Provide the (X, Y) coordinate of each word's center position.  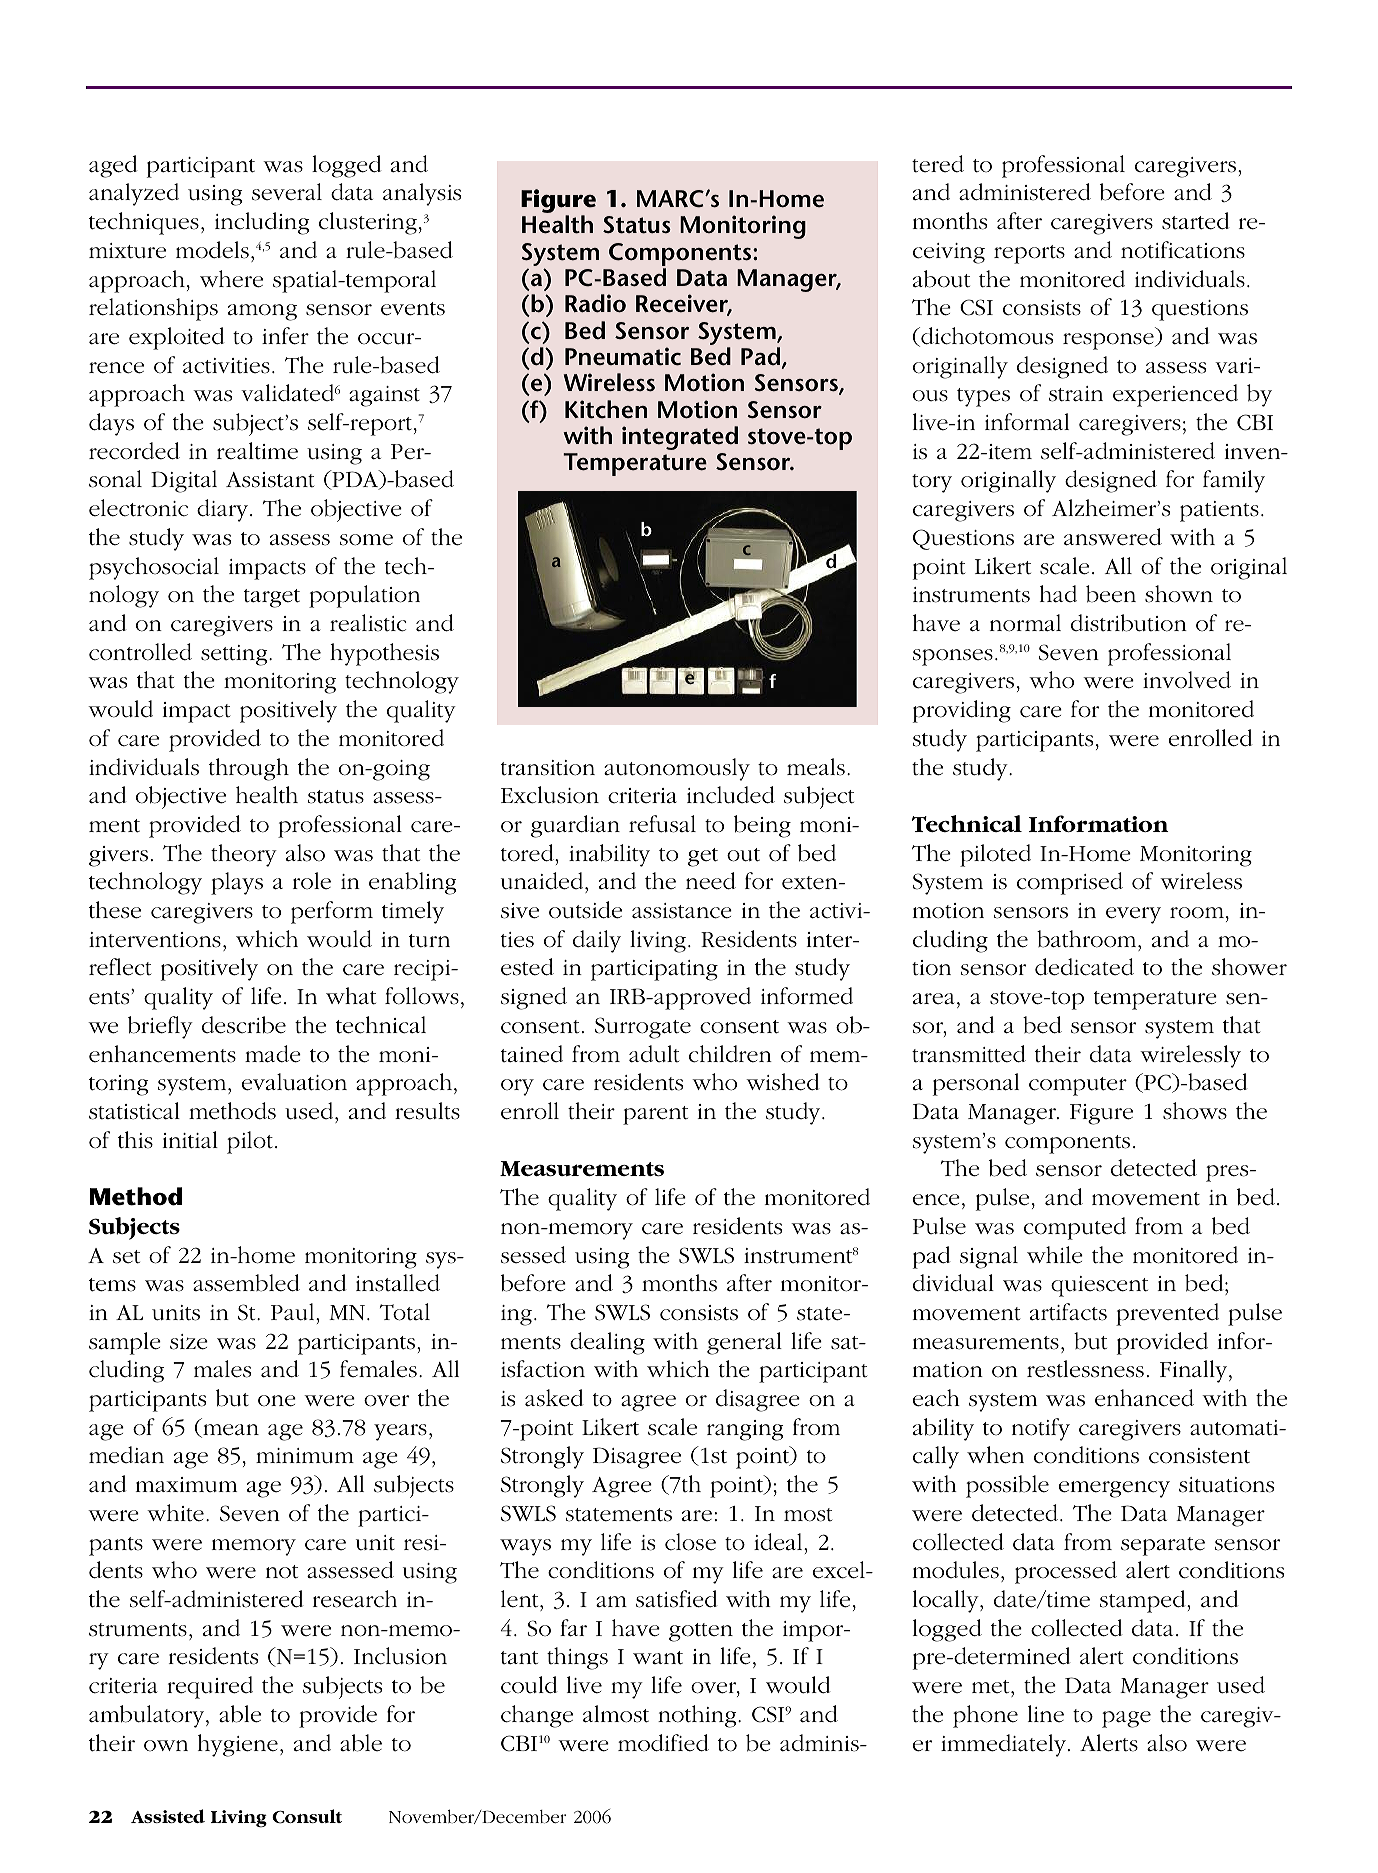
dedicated (1084, 967)
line (1046, 1714)
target (272, 598)
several (287, 192)
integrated (680, 438)
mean (230, 1431)
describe (244, 1025)
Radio (595, 303)
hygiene (238, 1745)
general (744, 1343)
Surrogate (643, 1028)
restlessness (1085, 1369)
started (1196, 221)
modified (663, 1743)
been (1111, 594)
